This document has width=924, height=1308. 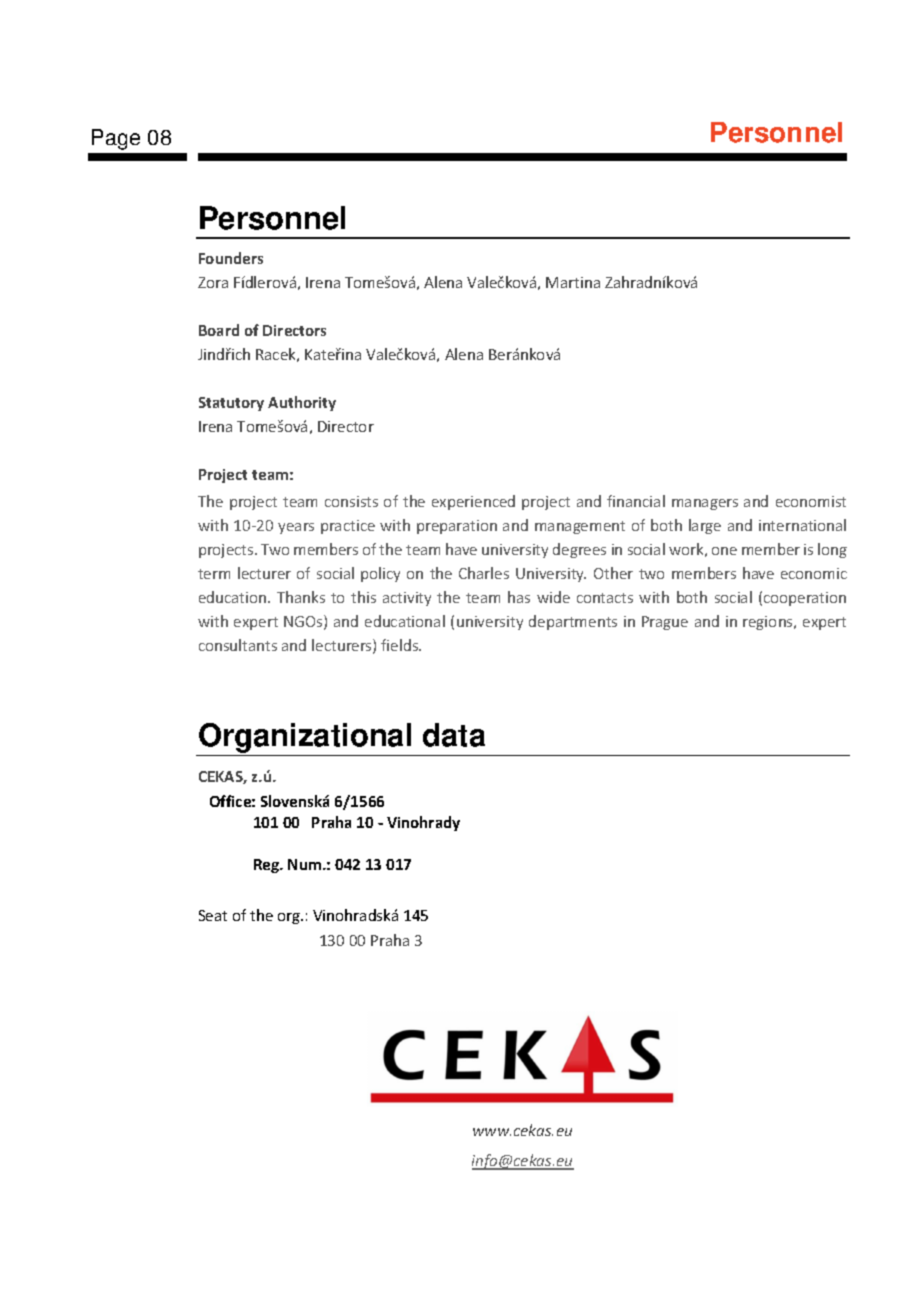 What do you see at coordinates (811, 501) in the document?
I see `economist` at bounding box center [811, 501].
